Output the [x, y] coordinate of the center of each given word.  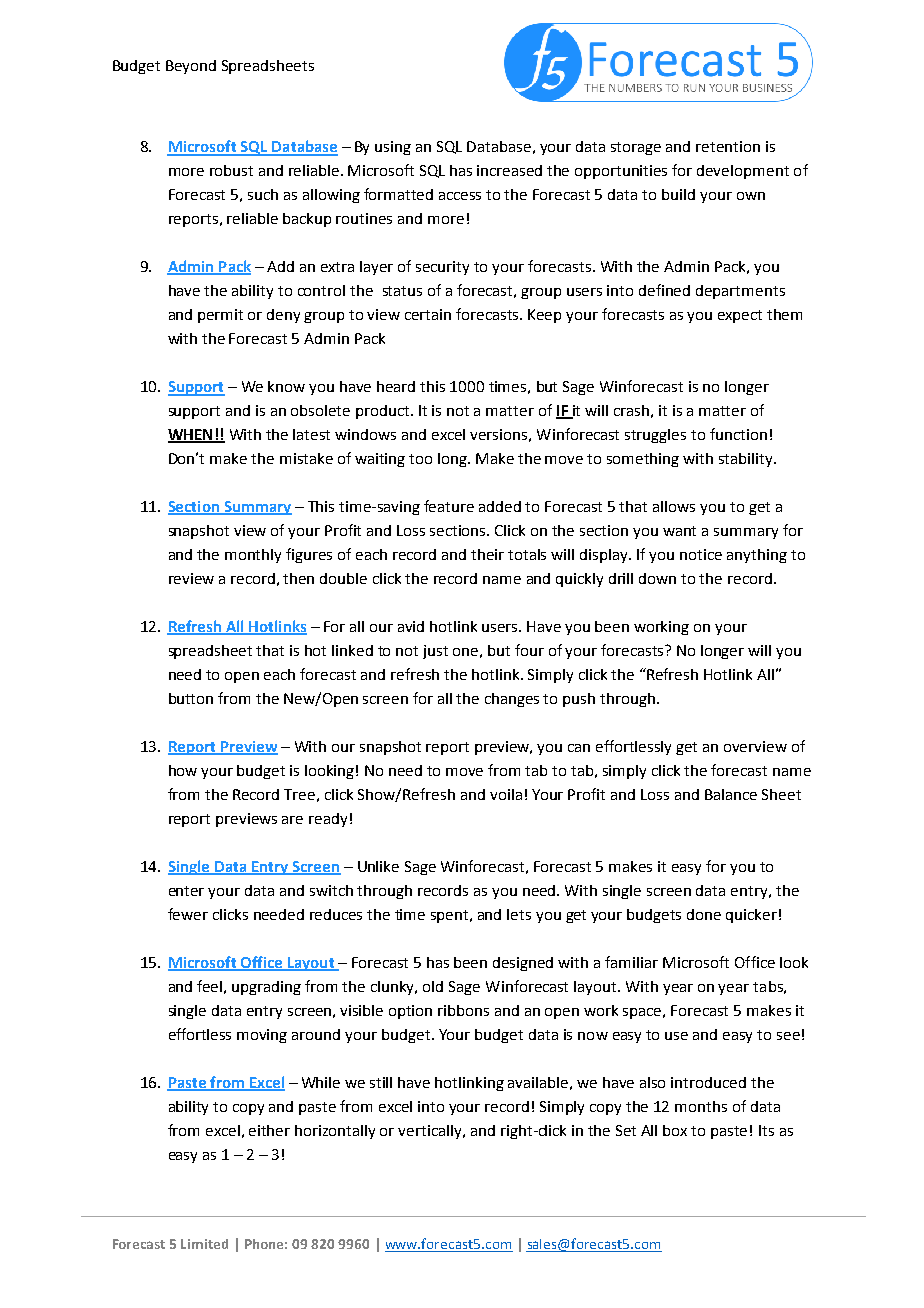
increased [509, 170]
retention [728, 146]
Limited [204, 1244]
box [675, 1130]
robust [231, 170]
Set [626, 1130]
